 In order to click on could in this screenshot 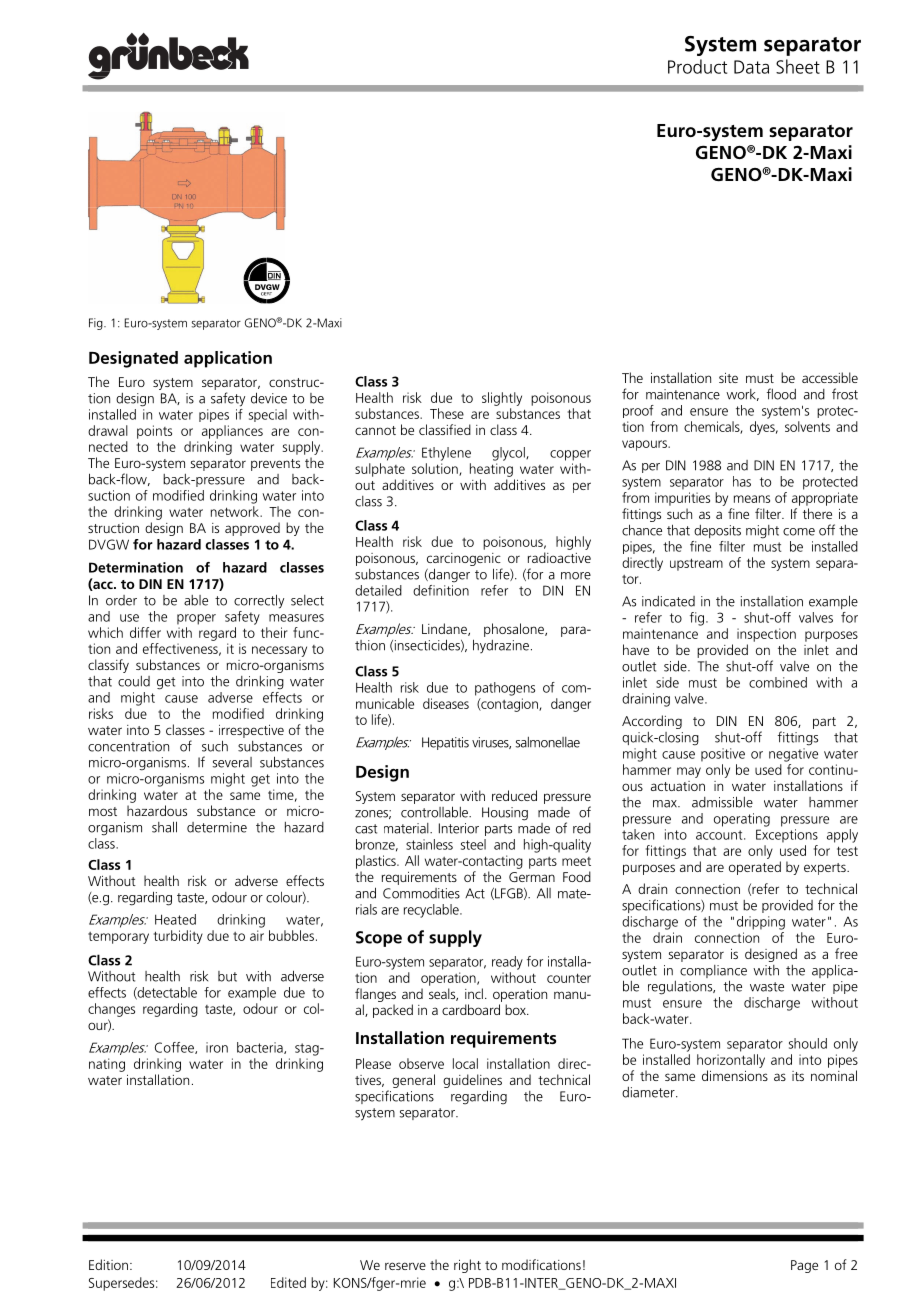, I will do `click(134, 681)`.
